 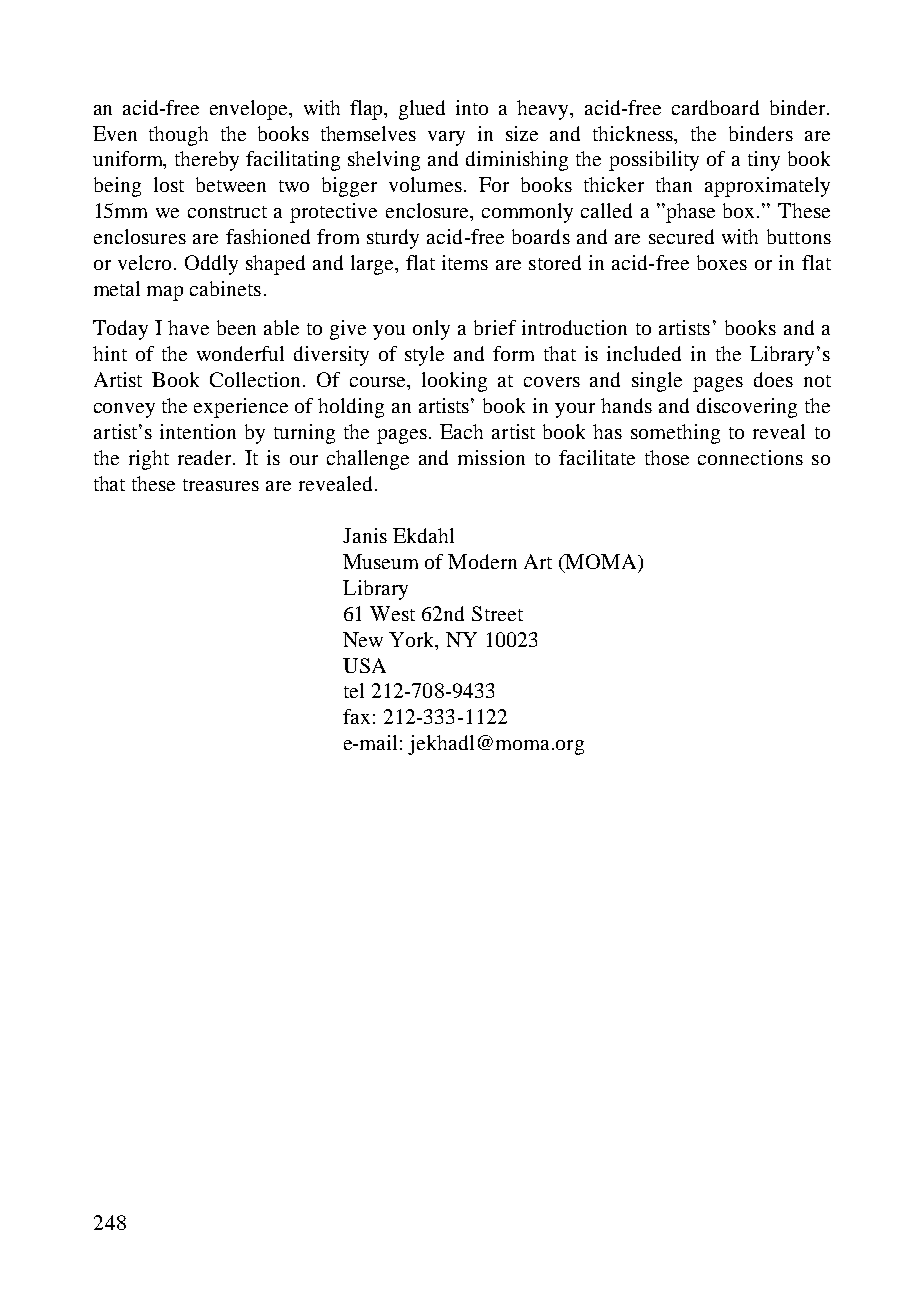 What do you see at coordinates (747, 408) in the screenshot?
I see `discovering` at bounding box center [747, 408].
